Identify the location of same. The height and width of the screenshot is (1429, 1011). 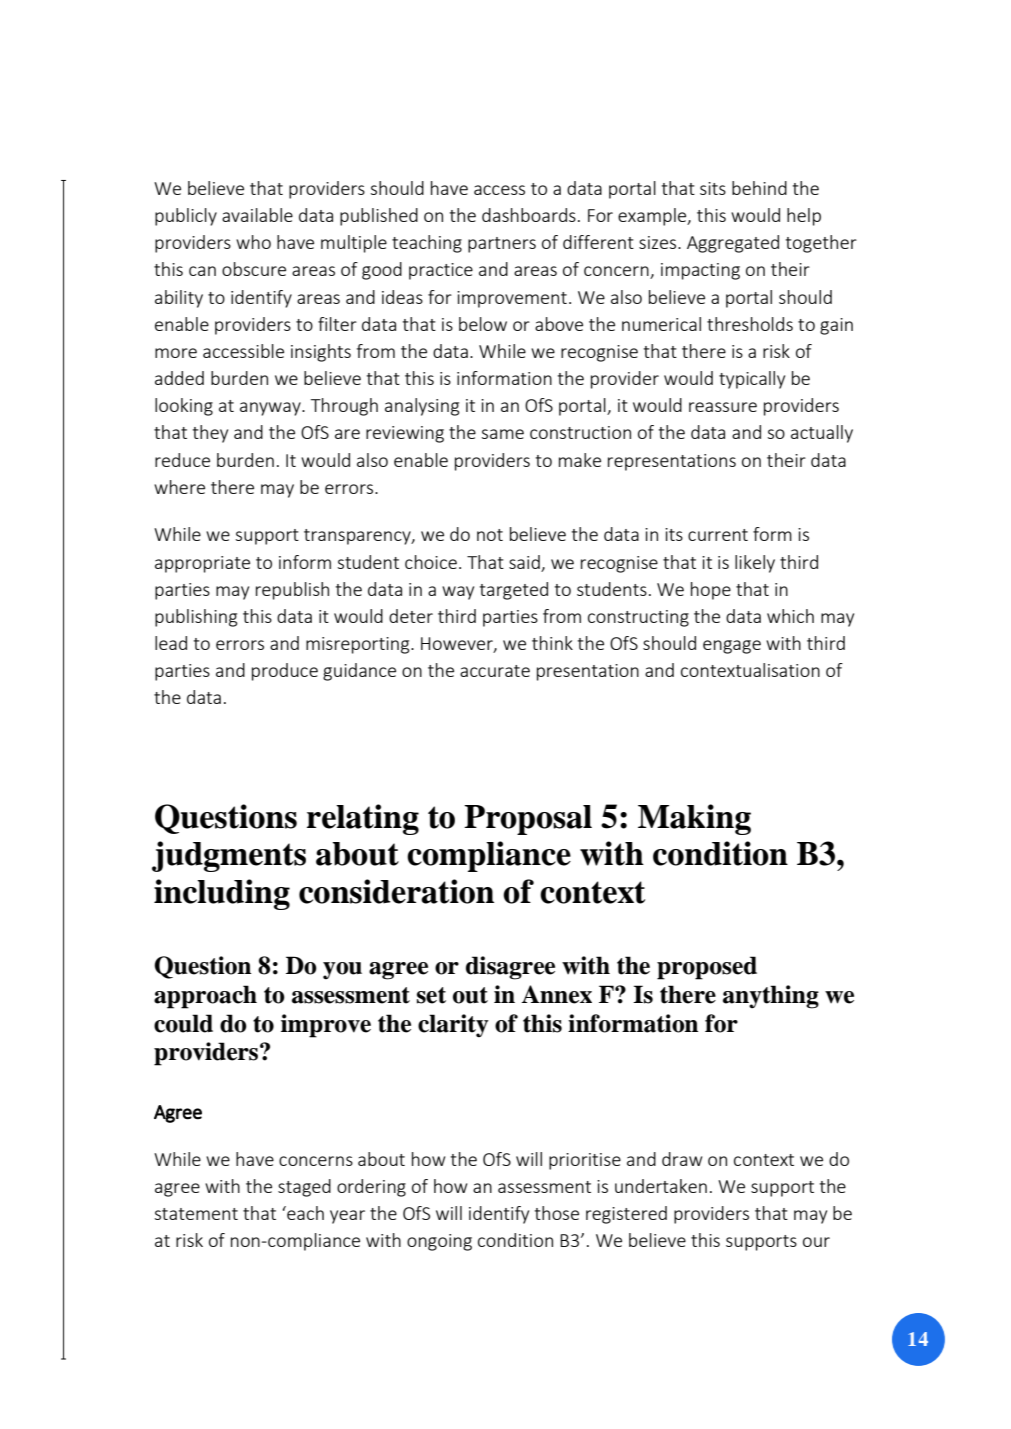
(502, 434).
